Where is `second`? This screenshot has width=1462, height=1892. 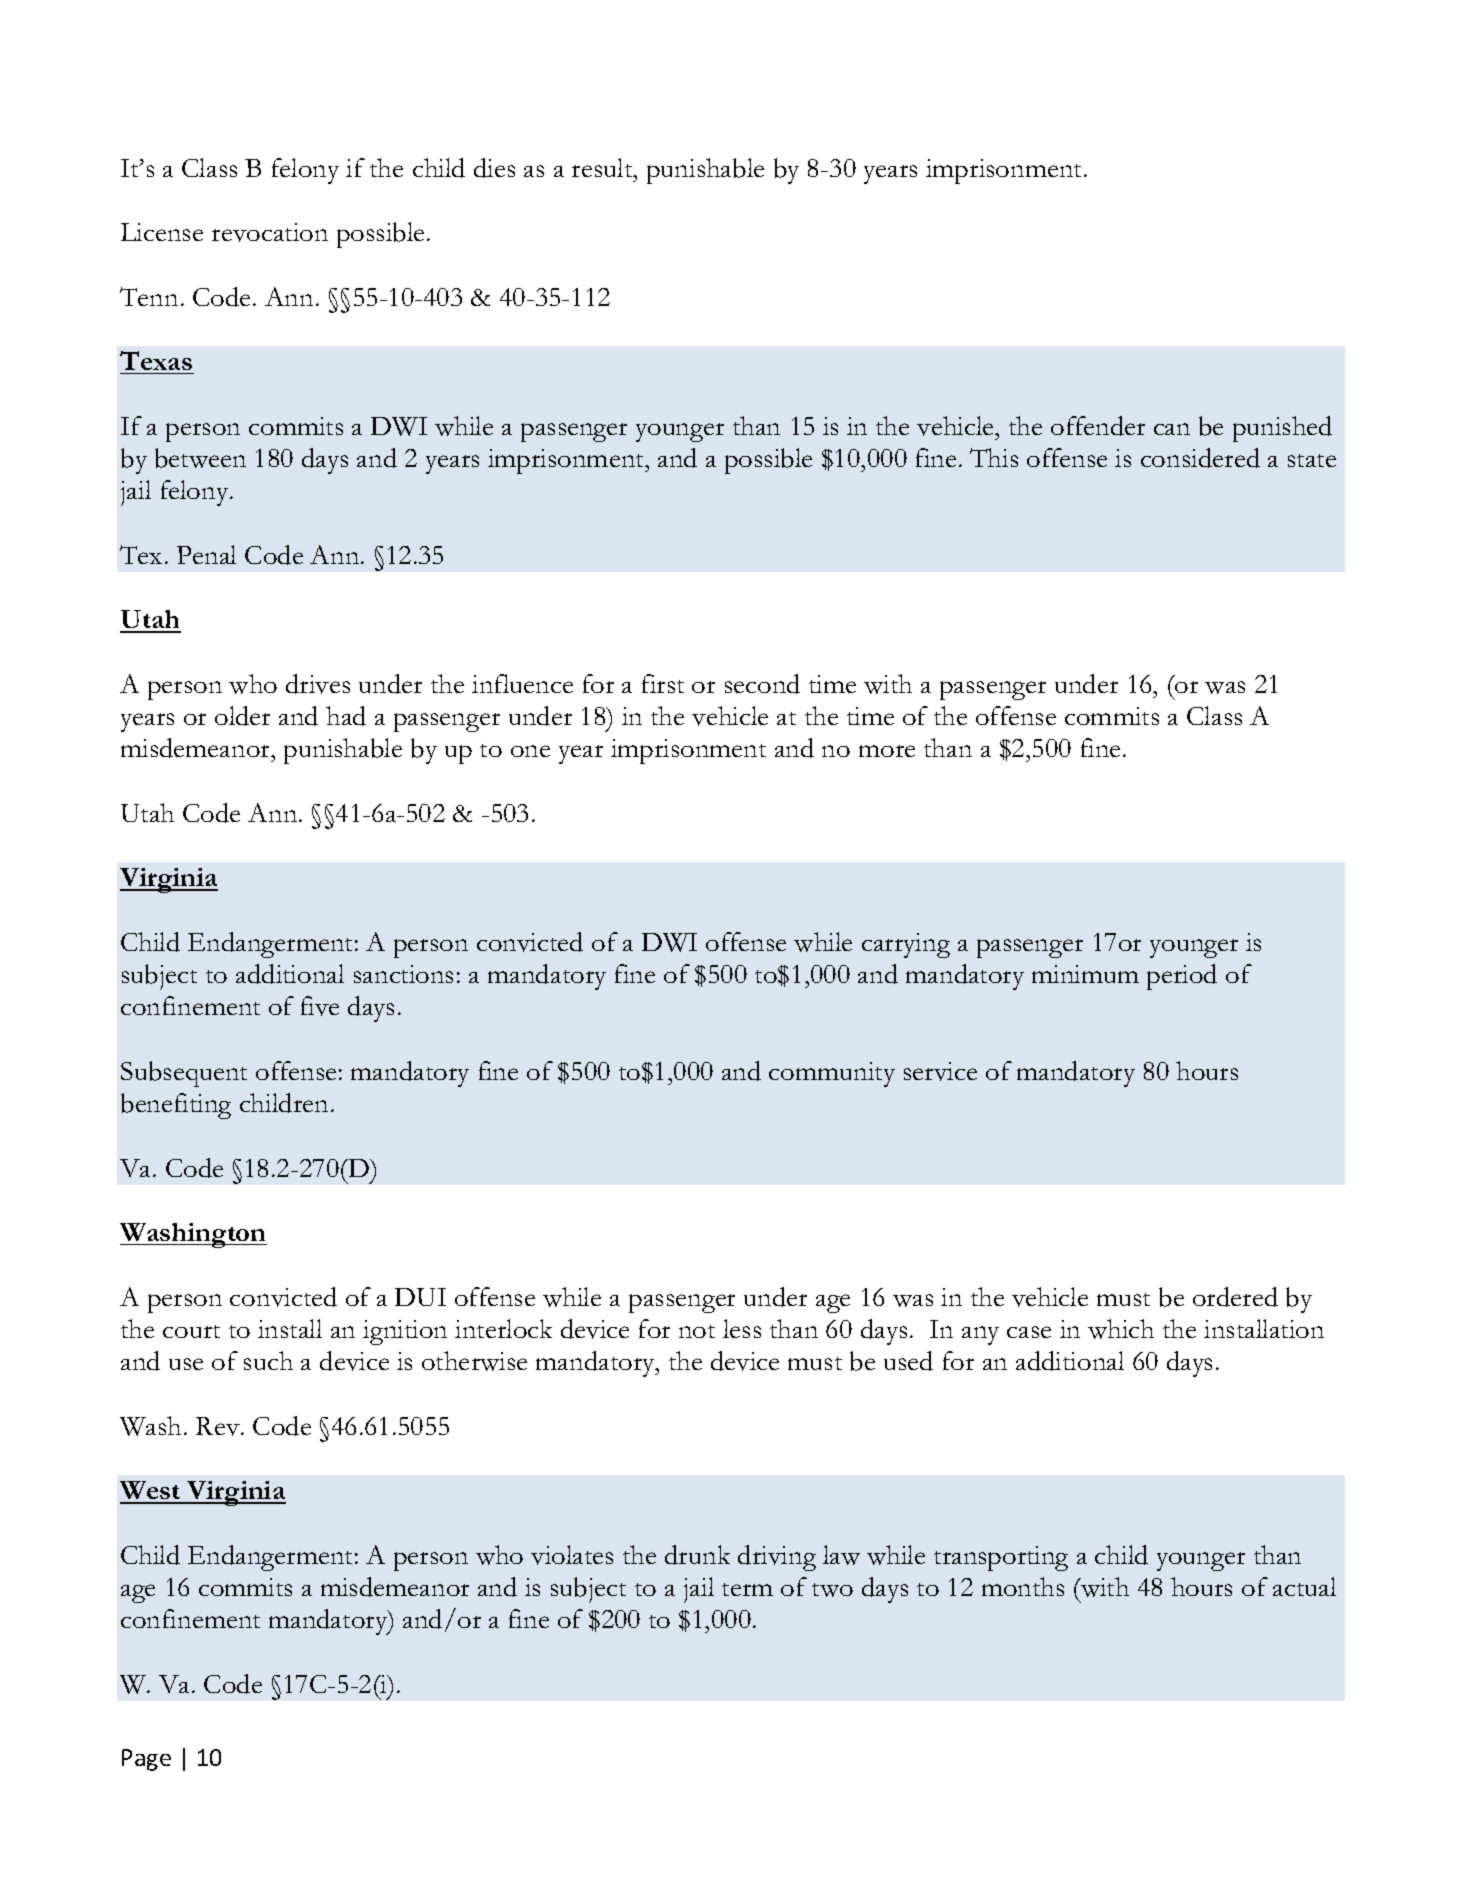
second is located at coordinates (762, 684).
